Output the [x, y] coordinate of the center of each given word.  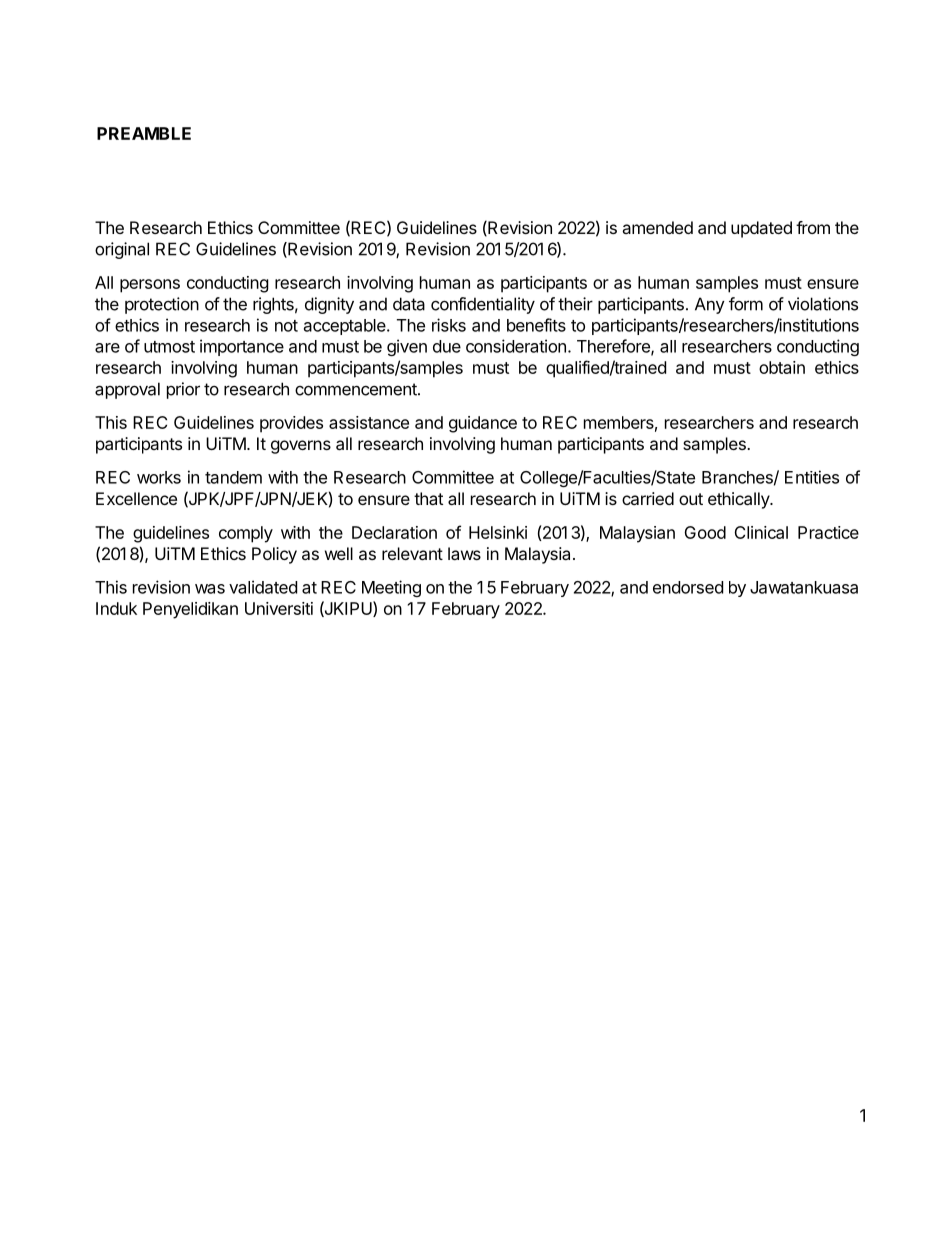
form [746, 304]
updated [761, 229]
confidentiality [483, 305]
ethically [739, 500]
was [210, 589]
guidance [483, 424]
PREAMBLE [144, 133]
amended [657, 227]
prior [183, 390]
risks [449, 325]
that [428, 498]
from [813, 227]
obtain [782, 367]
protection [162, 305]
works [159, 477]
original [122, 250]
